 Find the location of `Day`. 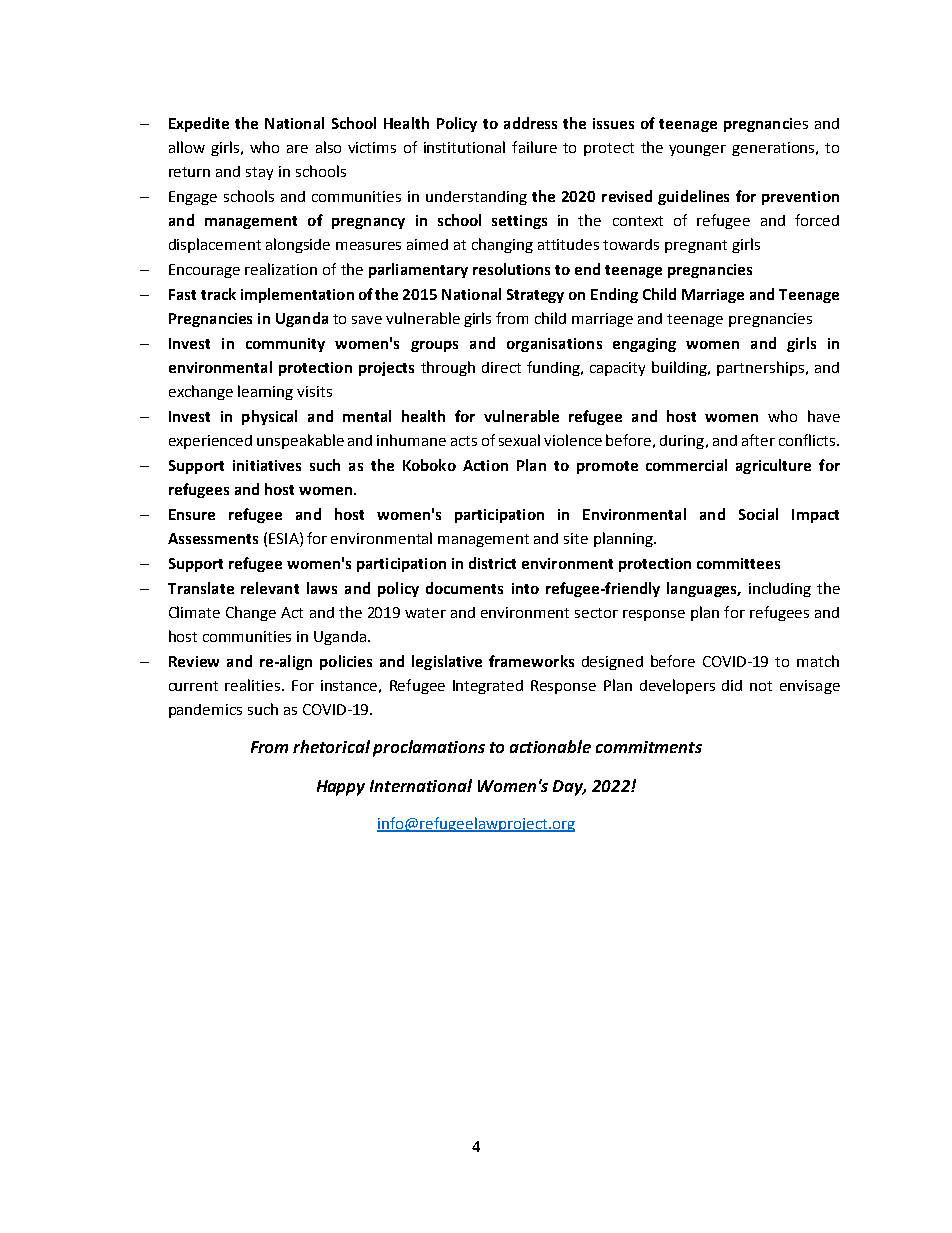

Day is located at coordinates (569, 788).
